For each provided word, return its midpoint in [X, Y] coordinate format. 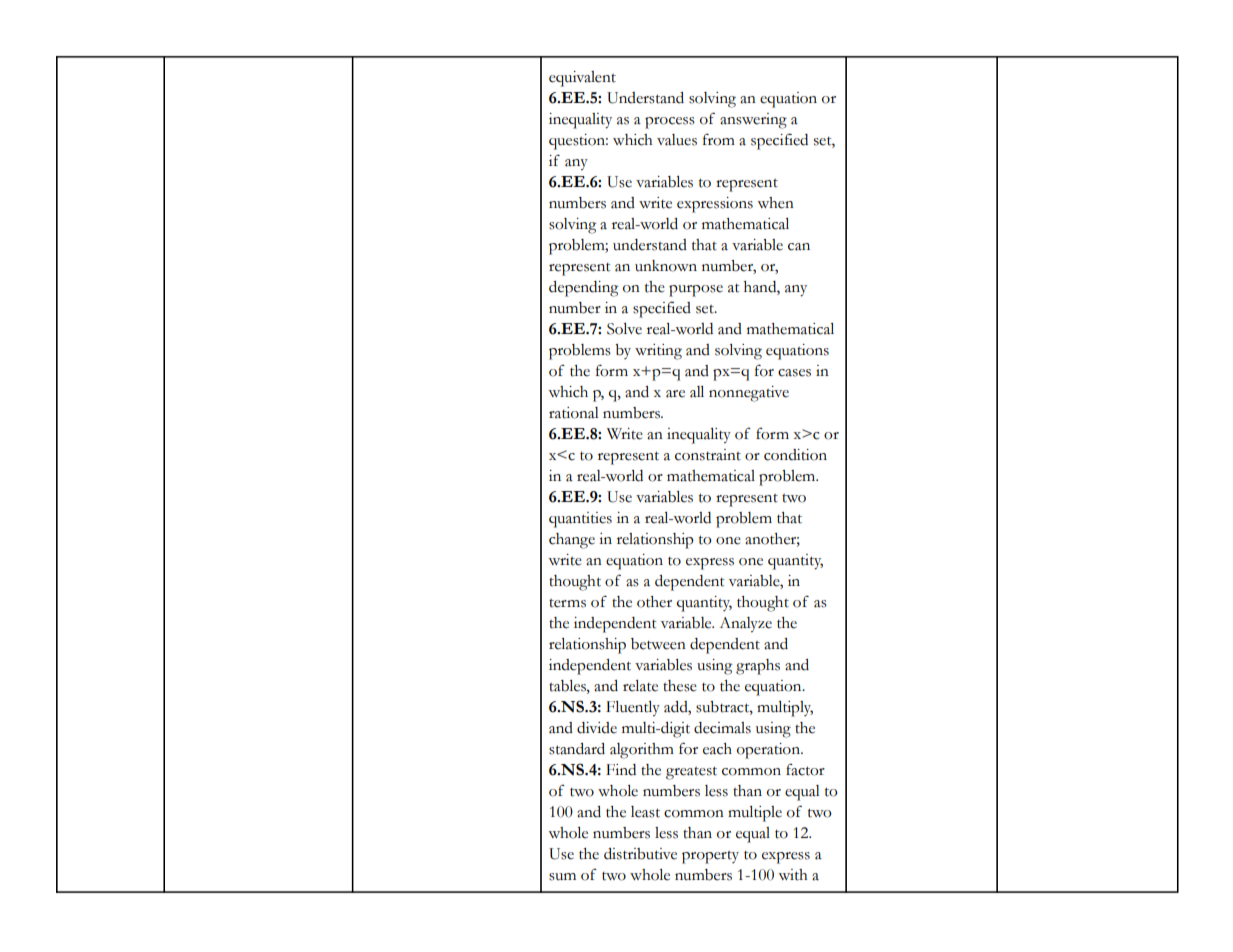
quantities [580, 520]
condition [795, 455]
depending [583, 289]
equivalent [582, 79]
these [680, 686]
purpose [696, 291]
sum [562, 877]
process [670, 123]
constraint [708, 455]
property [710, 857]
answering [753, 121]
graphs [758, 667]
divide [597, 728]
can [799, 247]
